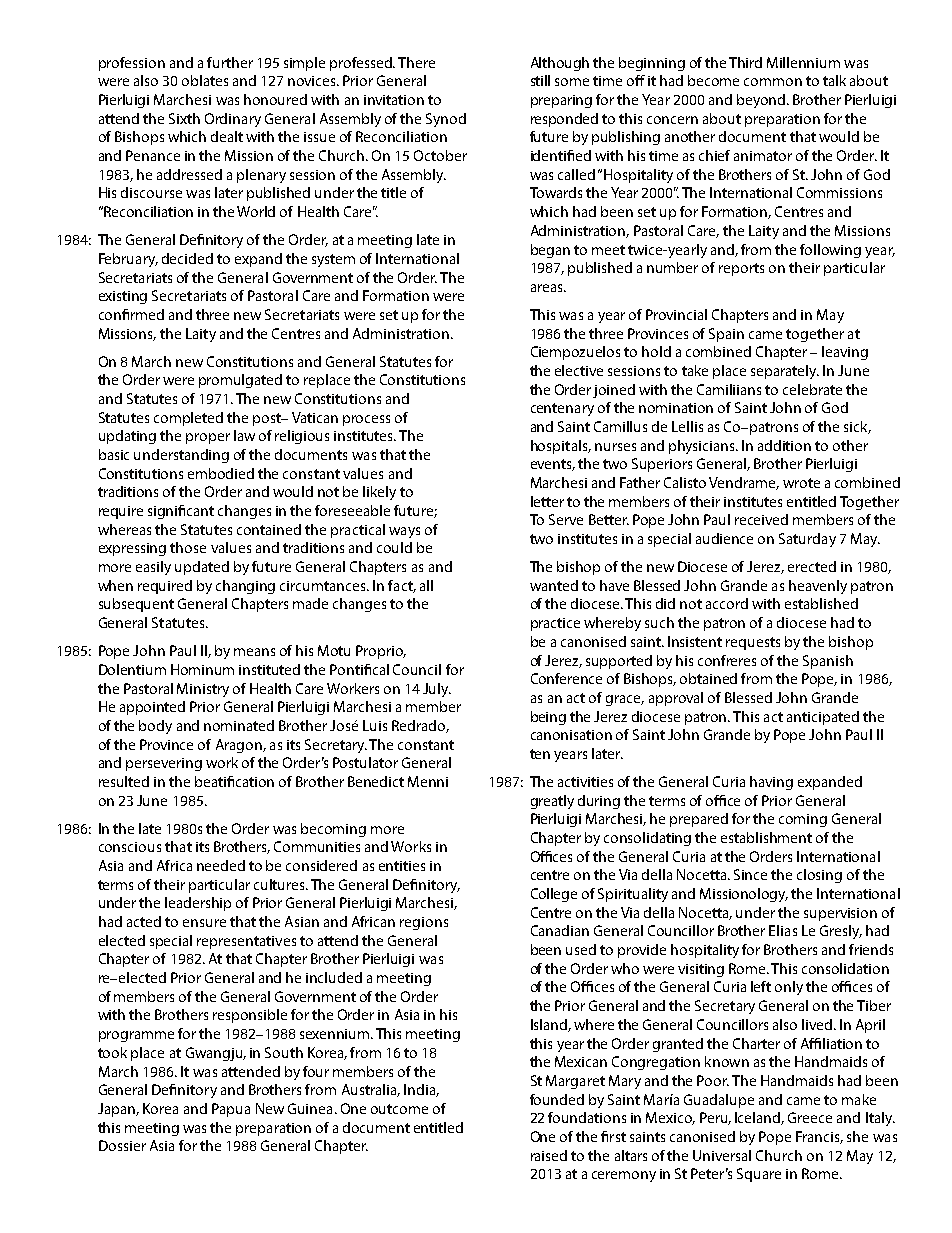 The width and height of the page is (952, 1233). I want to click on changing, so click(245, 587).
